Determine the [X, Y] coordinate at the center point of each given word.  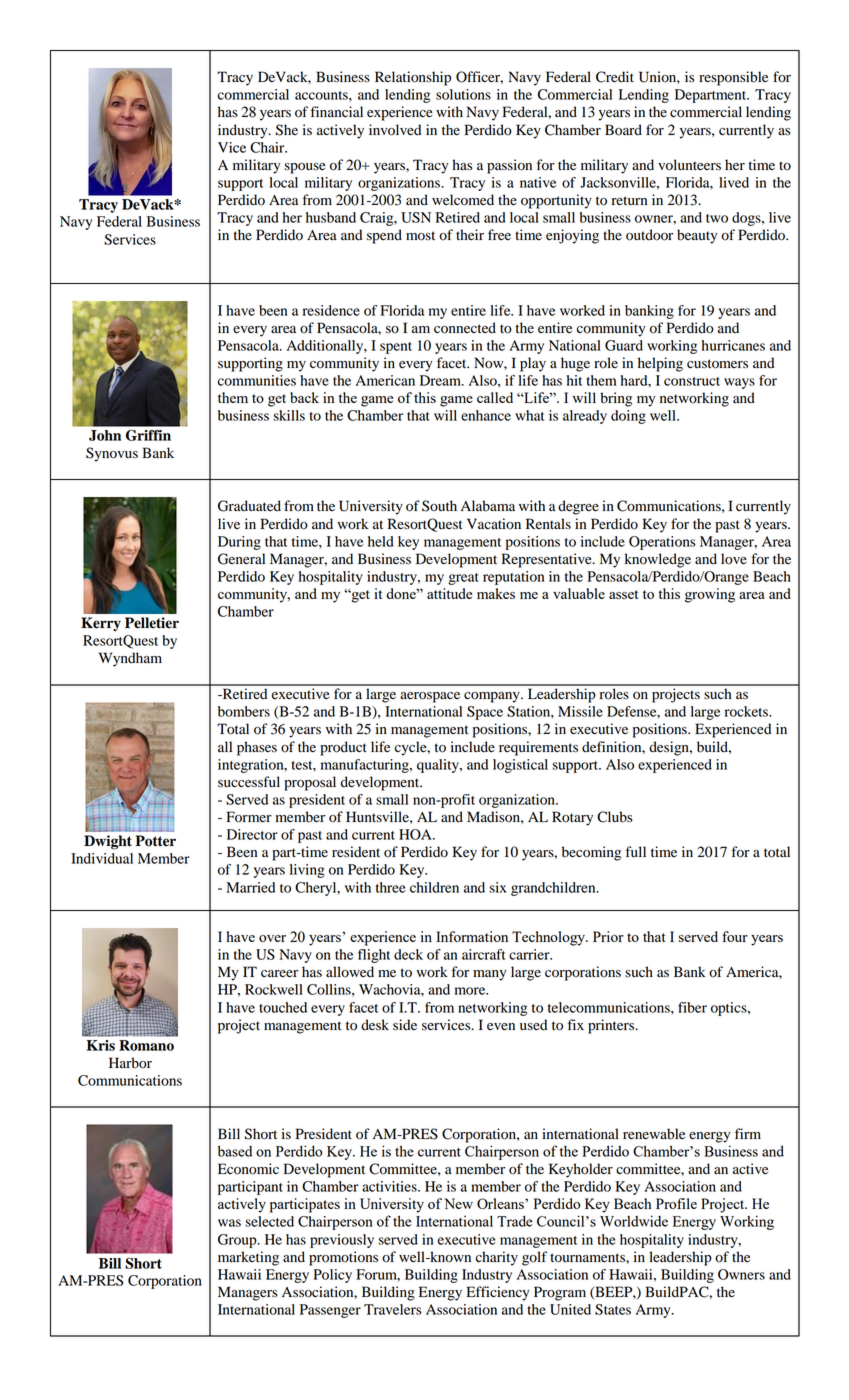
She [287, 130]
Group [238, 1241]
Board [623, 130]
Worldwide [634, 1221]
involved [395, 130]
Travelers [393, 1309]
